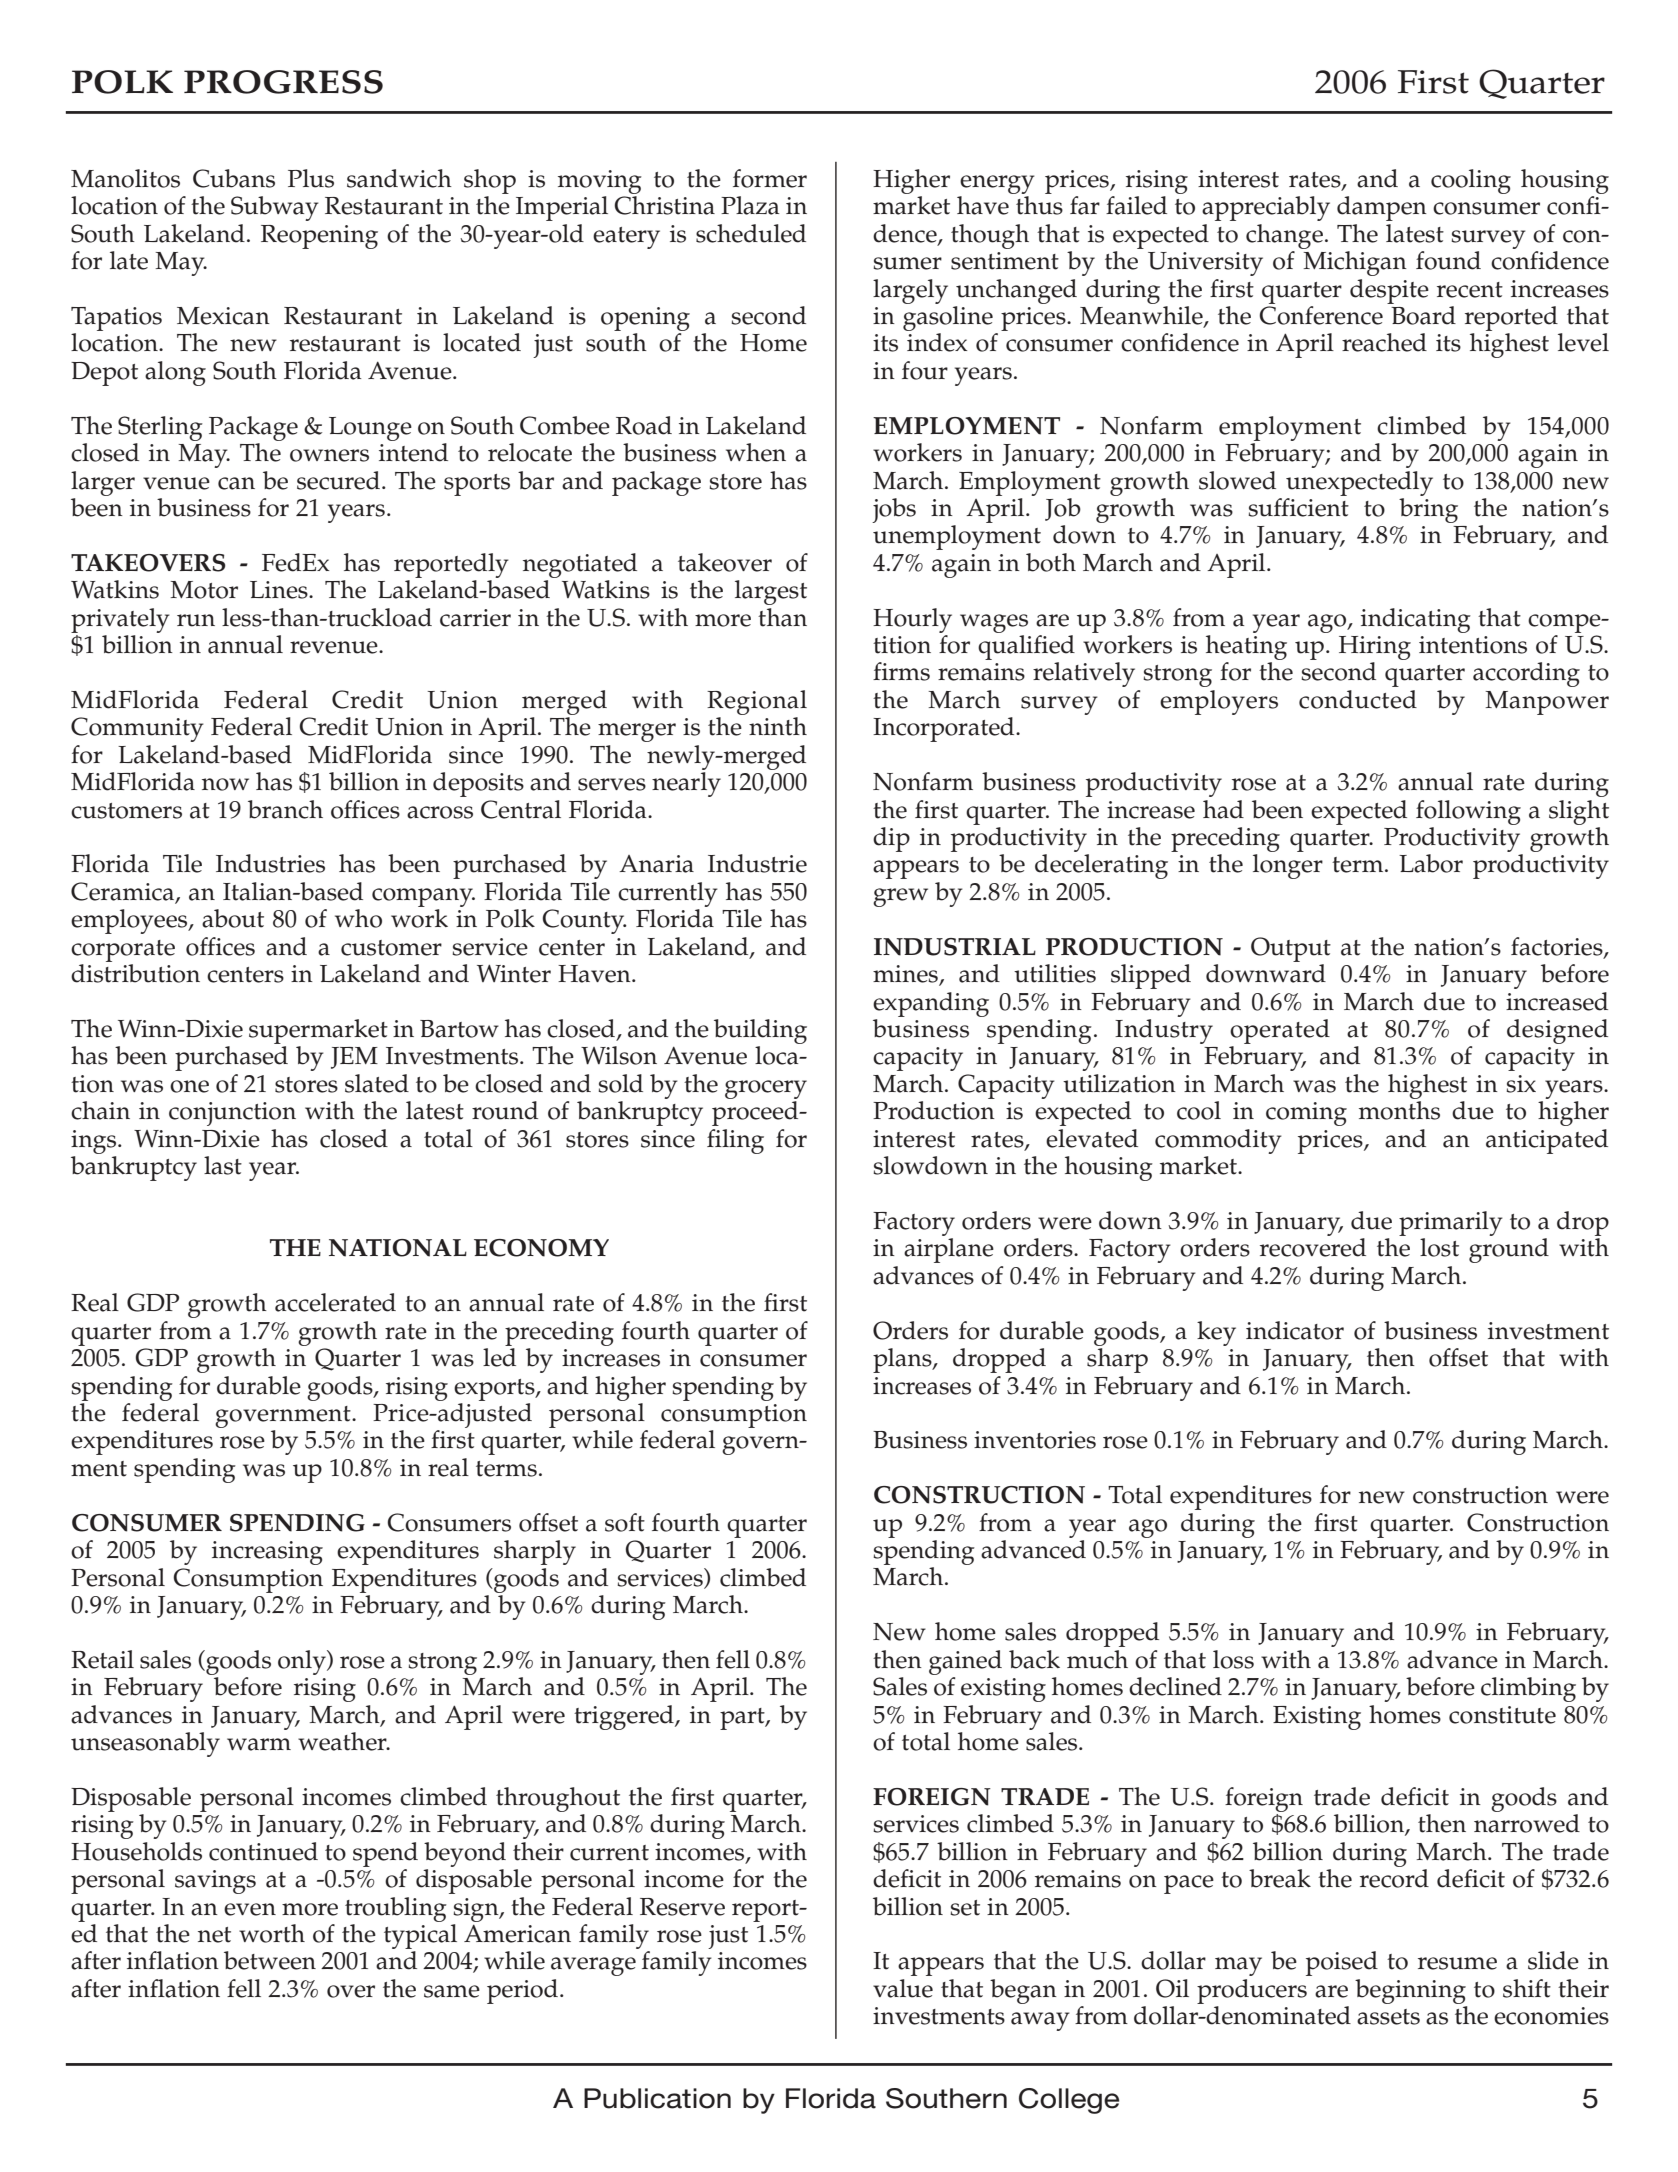 The width and height of the screenshot is (1678, 2172). I want to click on increasing, so click(267, 1553).
